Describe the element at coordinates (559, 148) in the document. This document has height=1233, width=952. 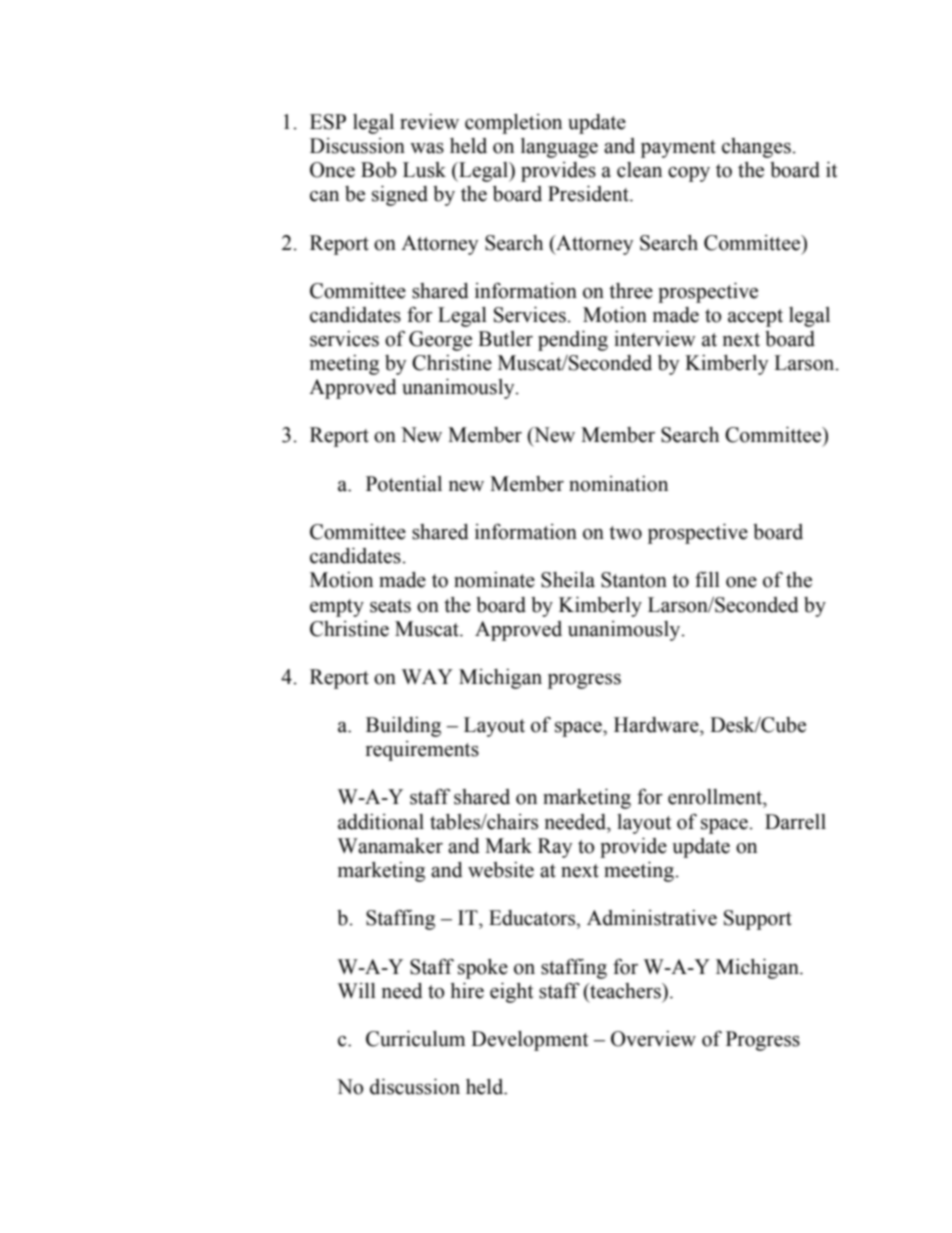
I see `language` at that location.
